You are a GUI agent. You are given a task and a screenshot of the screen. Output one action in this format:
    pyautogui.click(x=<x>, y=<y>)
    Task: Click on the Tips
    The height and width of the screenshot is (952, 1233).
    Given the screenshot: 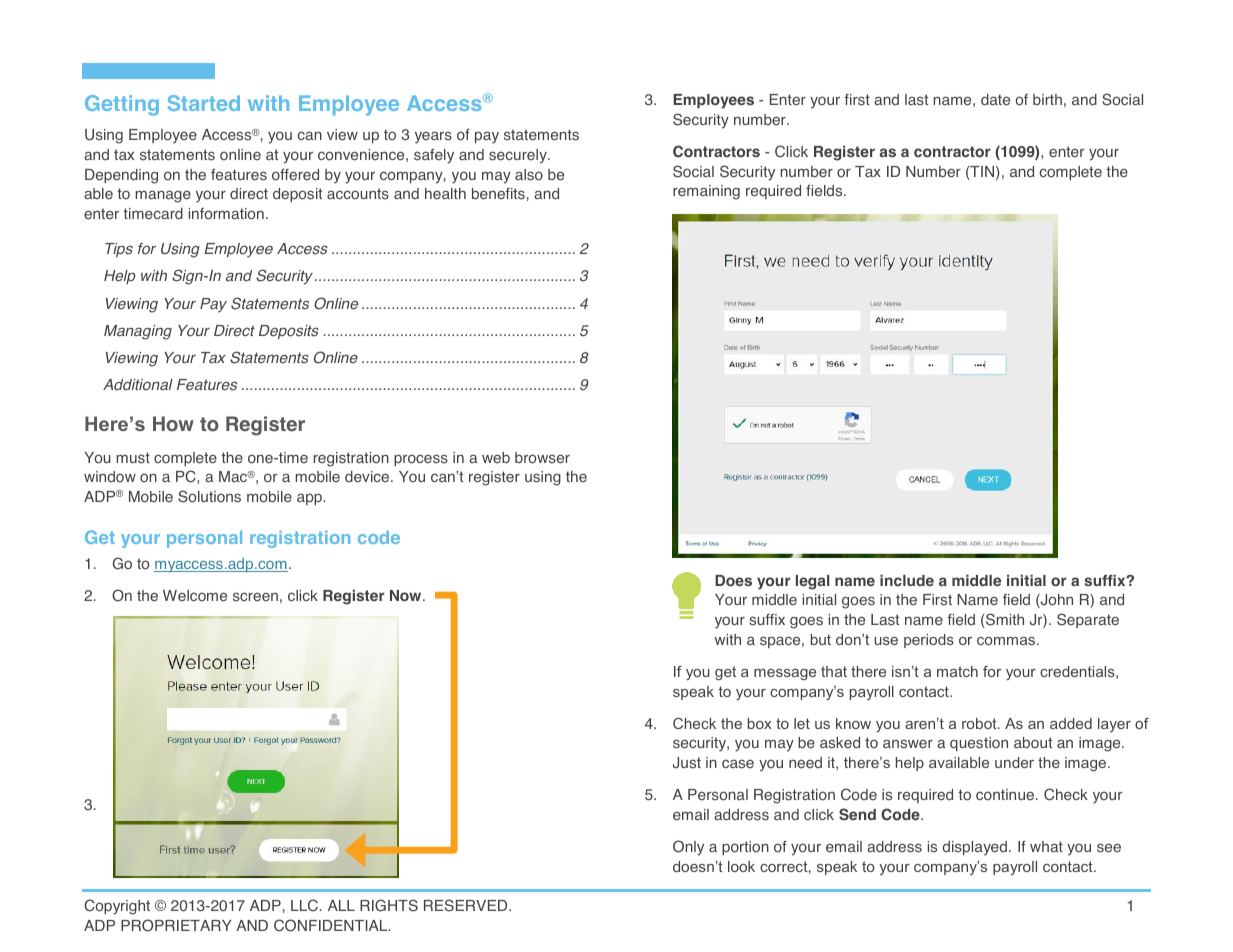 What is the action you would take?
    pyautogui.click(x=119, y=250)
